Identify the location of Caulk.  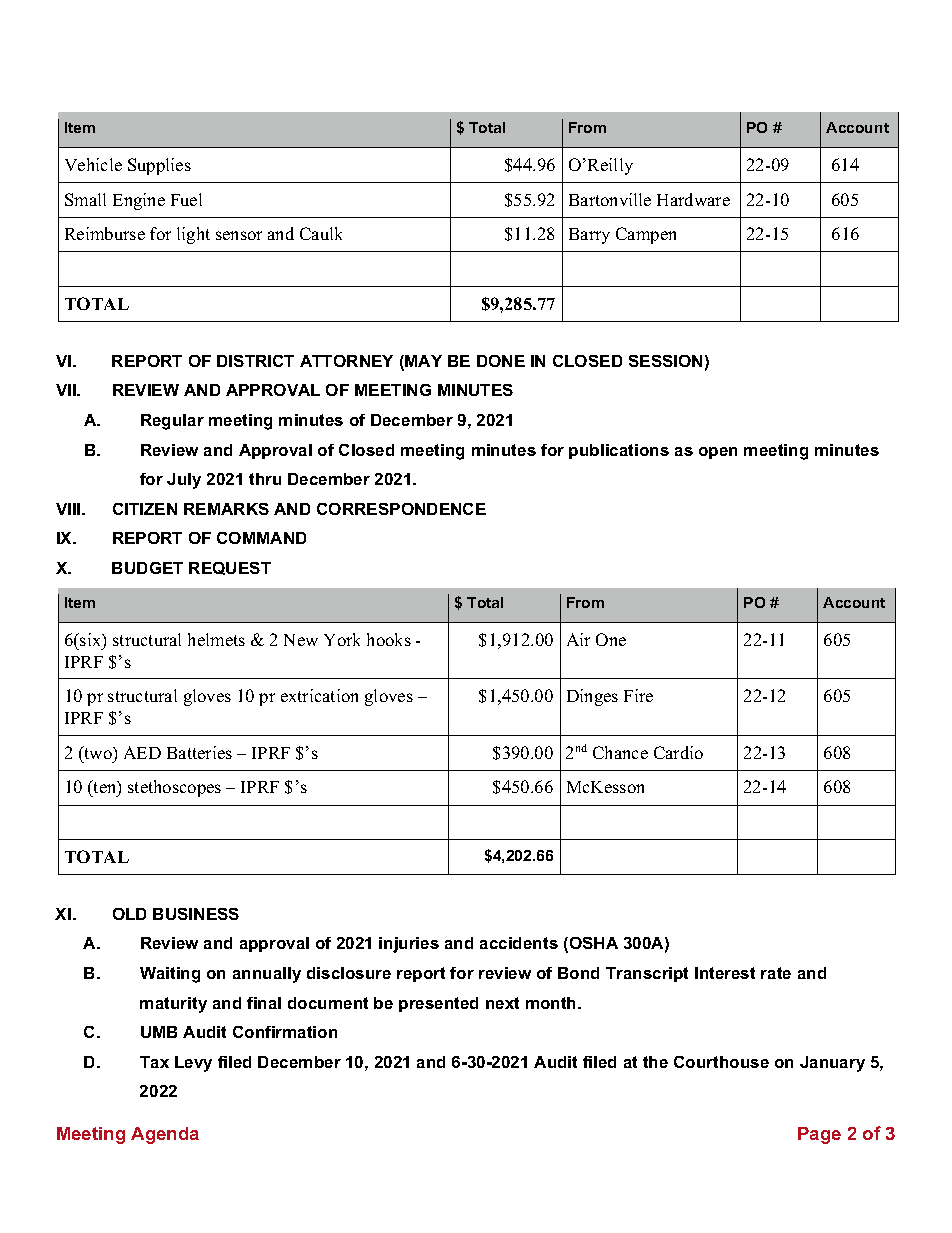
(321, 233).
